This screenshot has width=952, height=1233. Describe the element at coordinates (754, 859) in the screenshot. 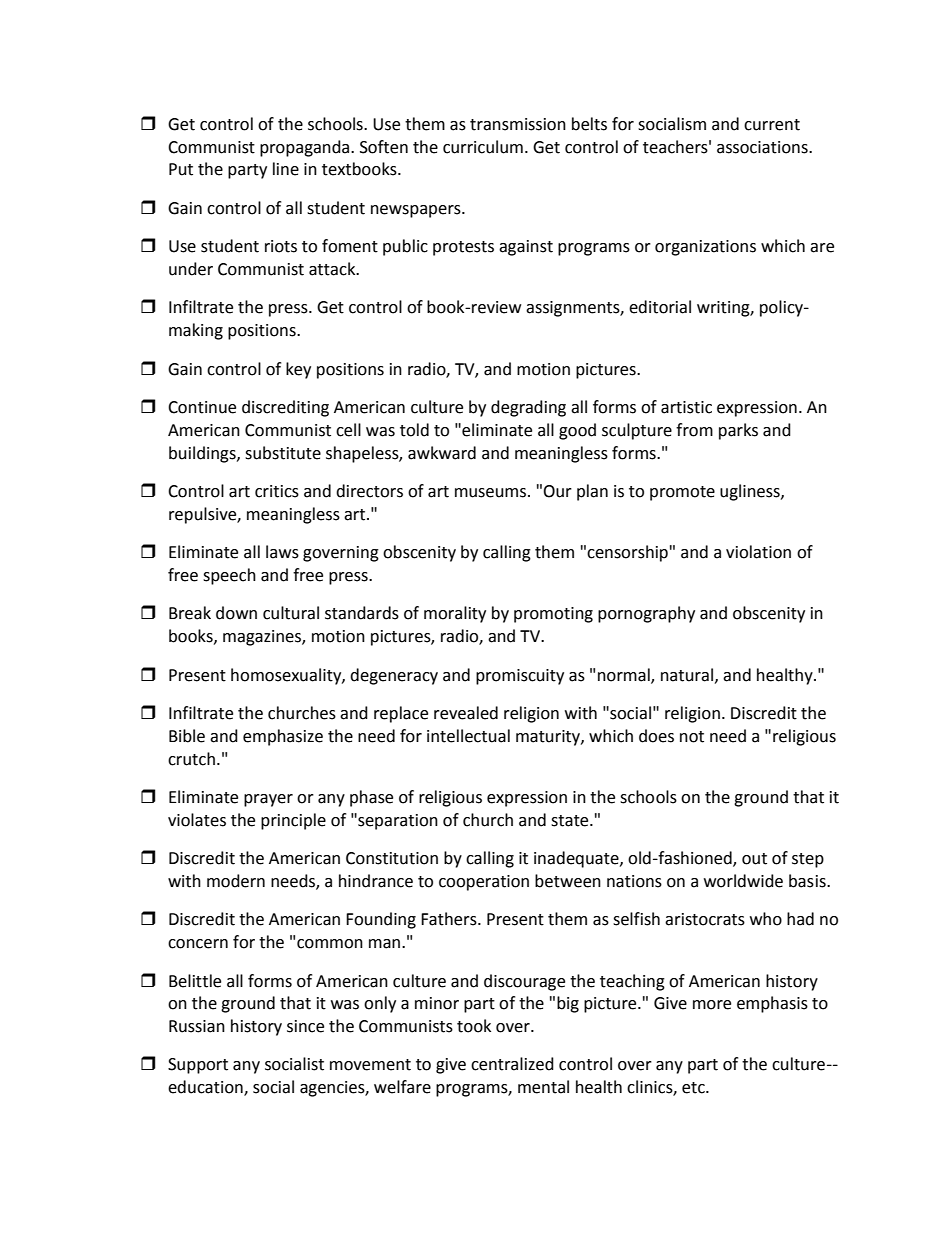

I see `out` at that location.
